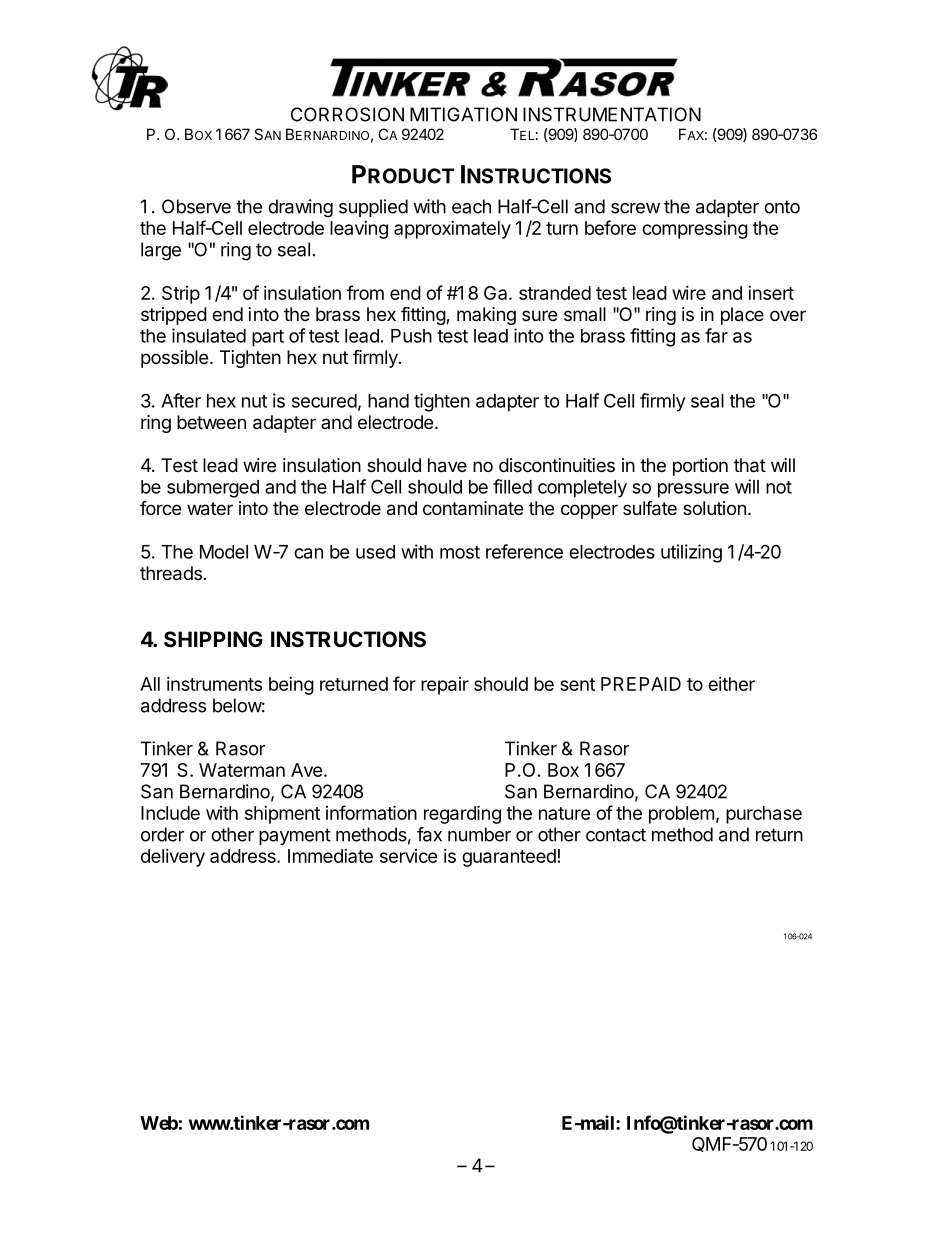  What do you see at coordinates (731, 684) in the document?
I see `either` at bounding box center [731, 684].
